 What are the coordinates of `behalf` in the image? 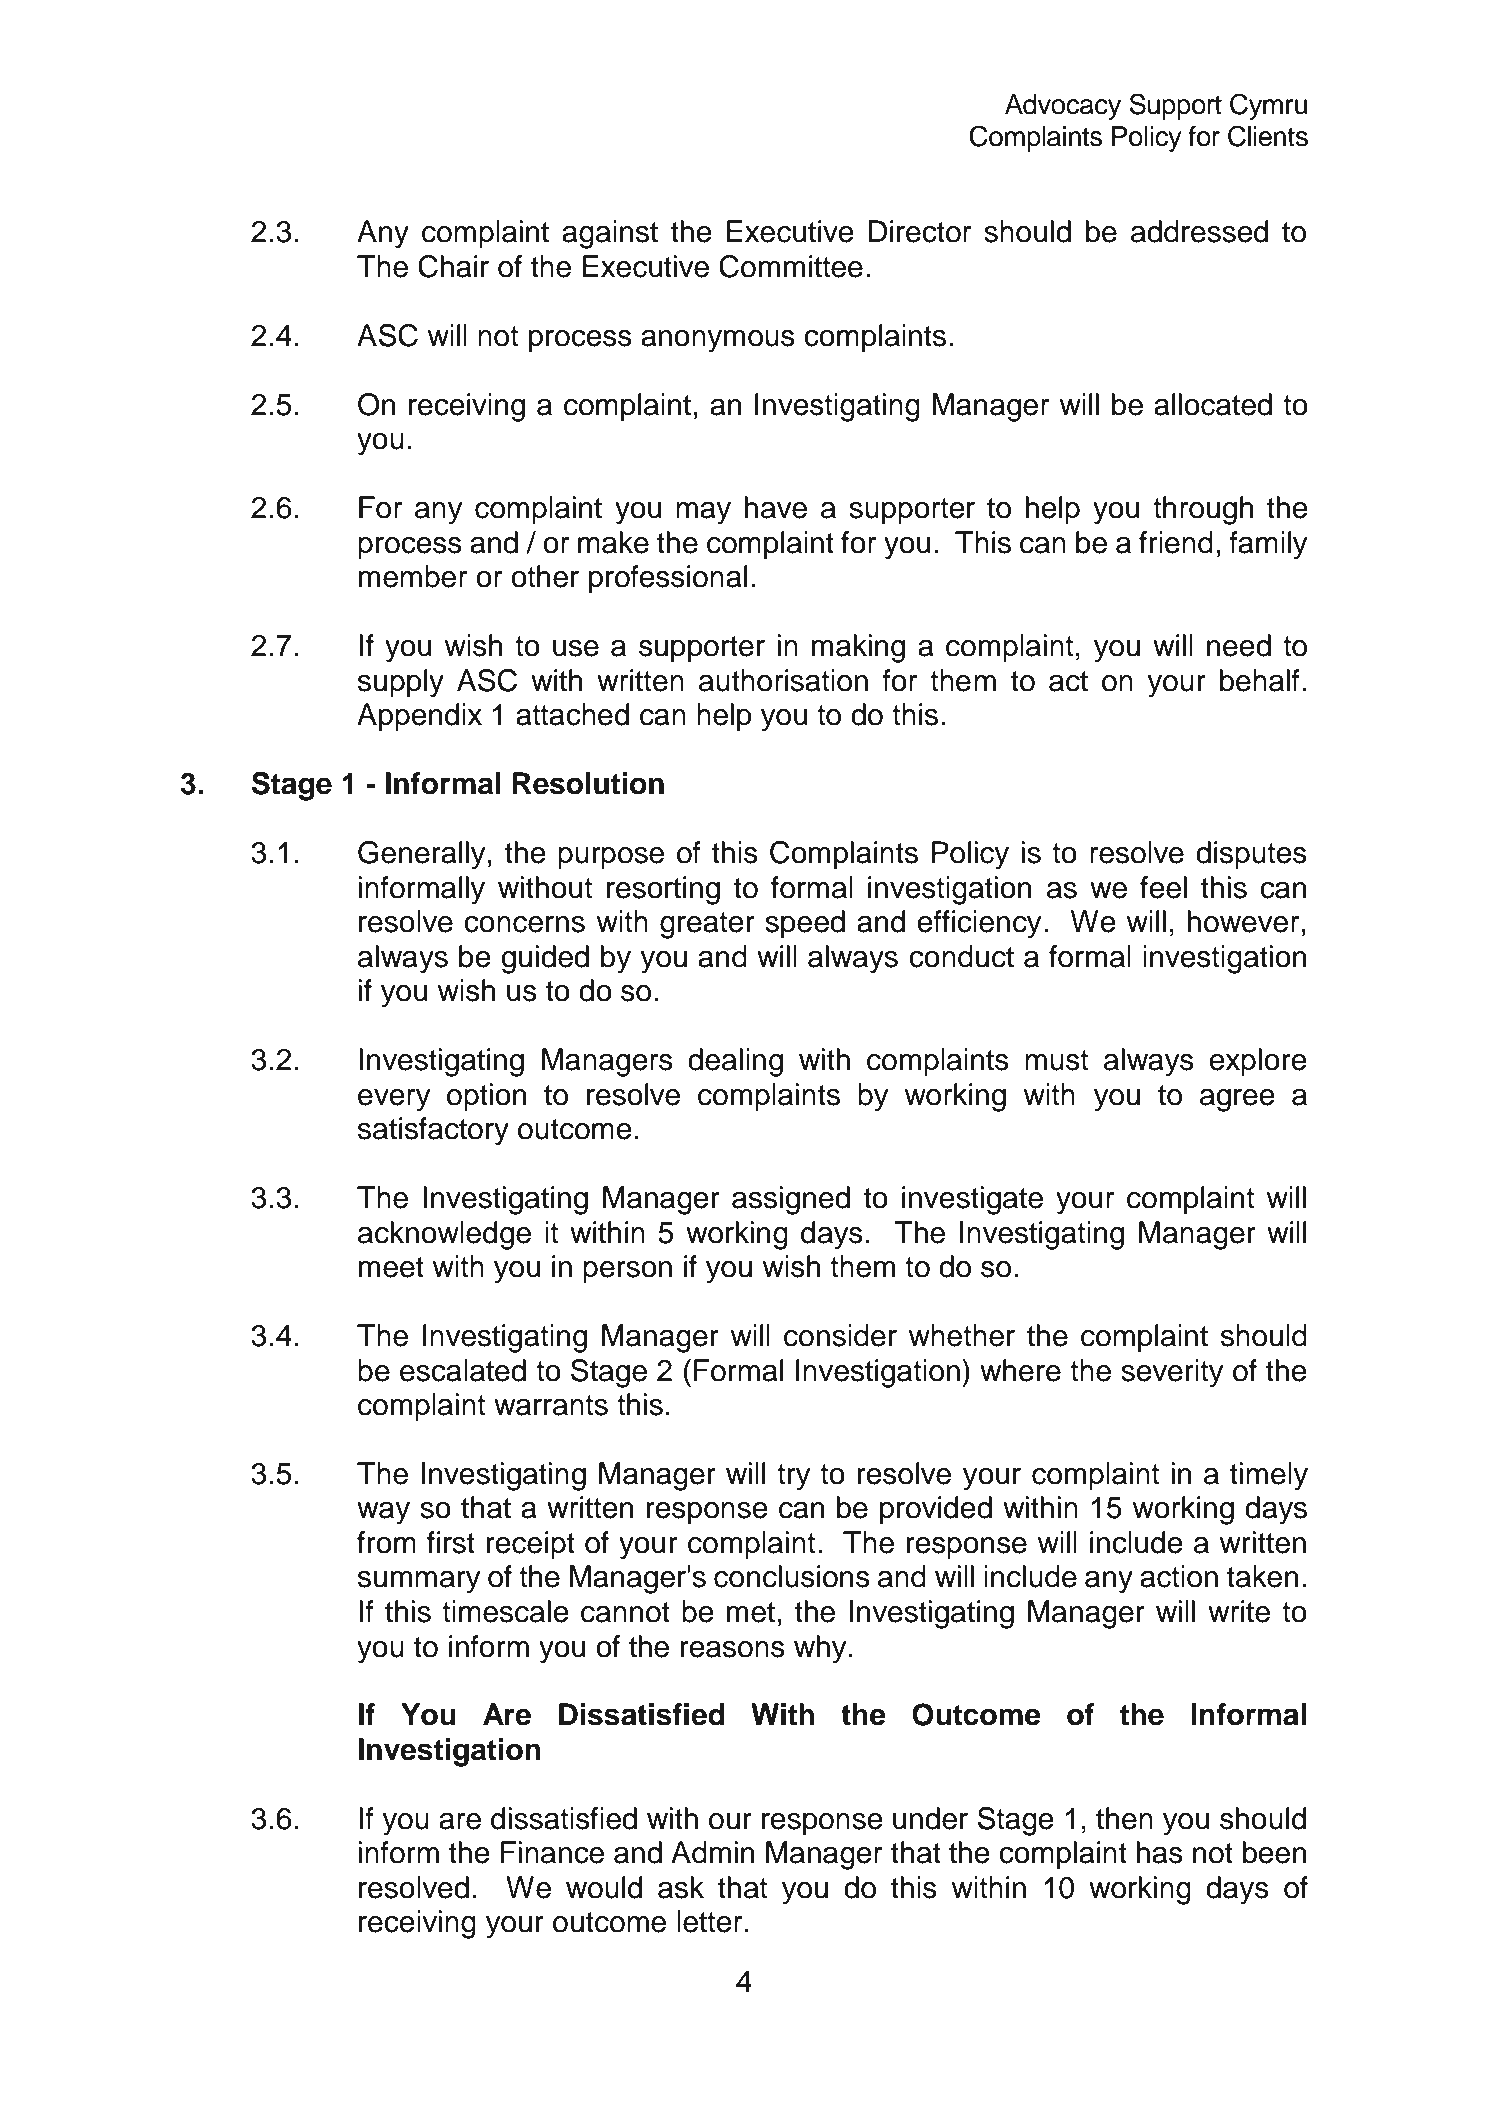 It's located at (1260, 680).
